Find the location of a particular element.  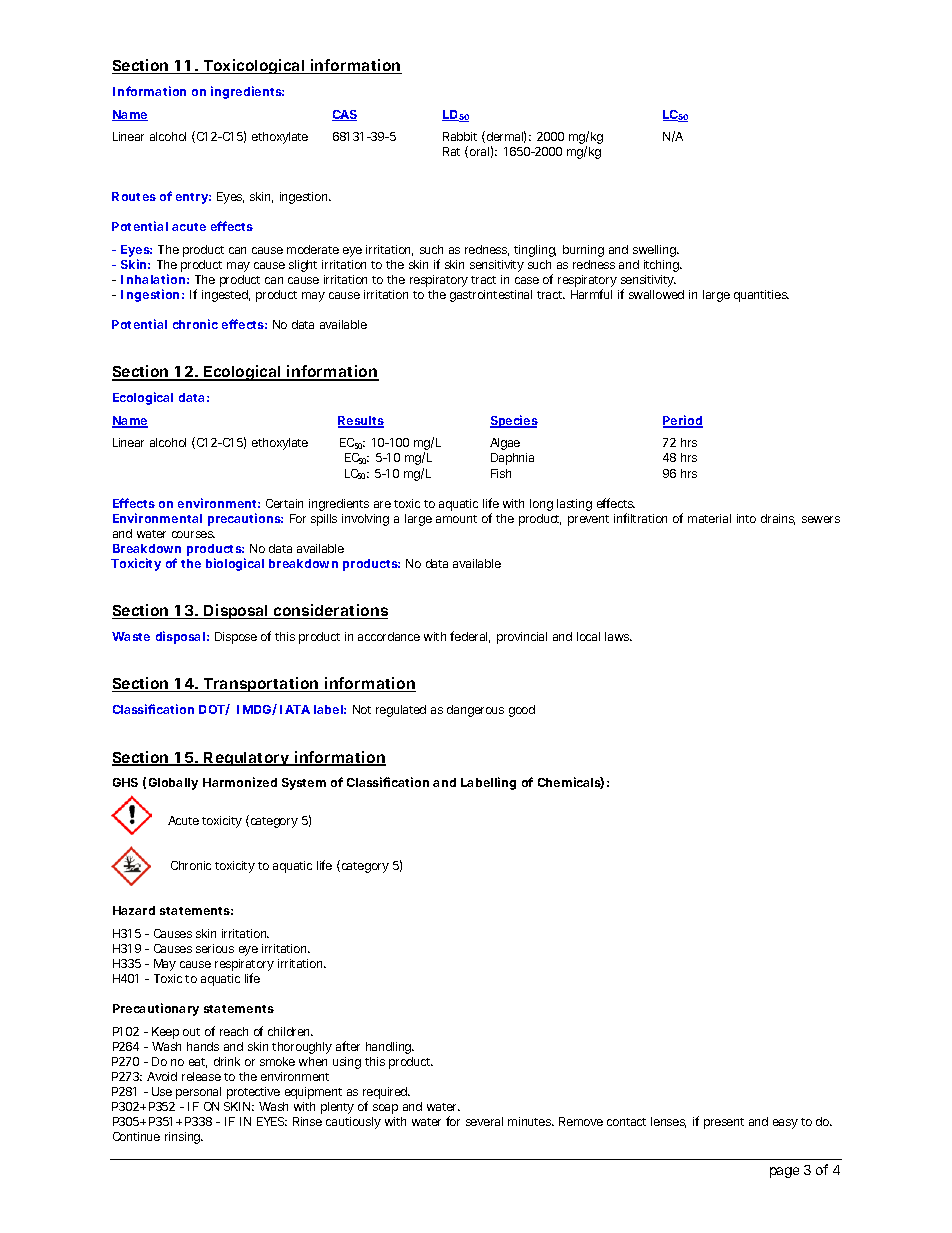

tingling is located at coordinates (535, 251).
